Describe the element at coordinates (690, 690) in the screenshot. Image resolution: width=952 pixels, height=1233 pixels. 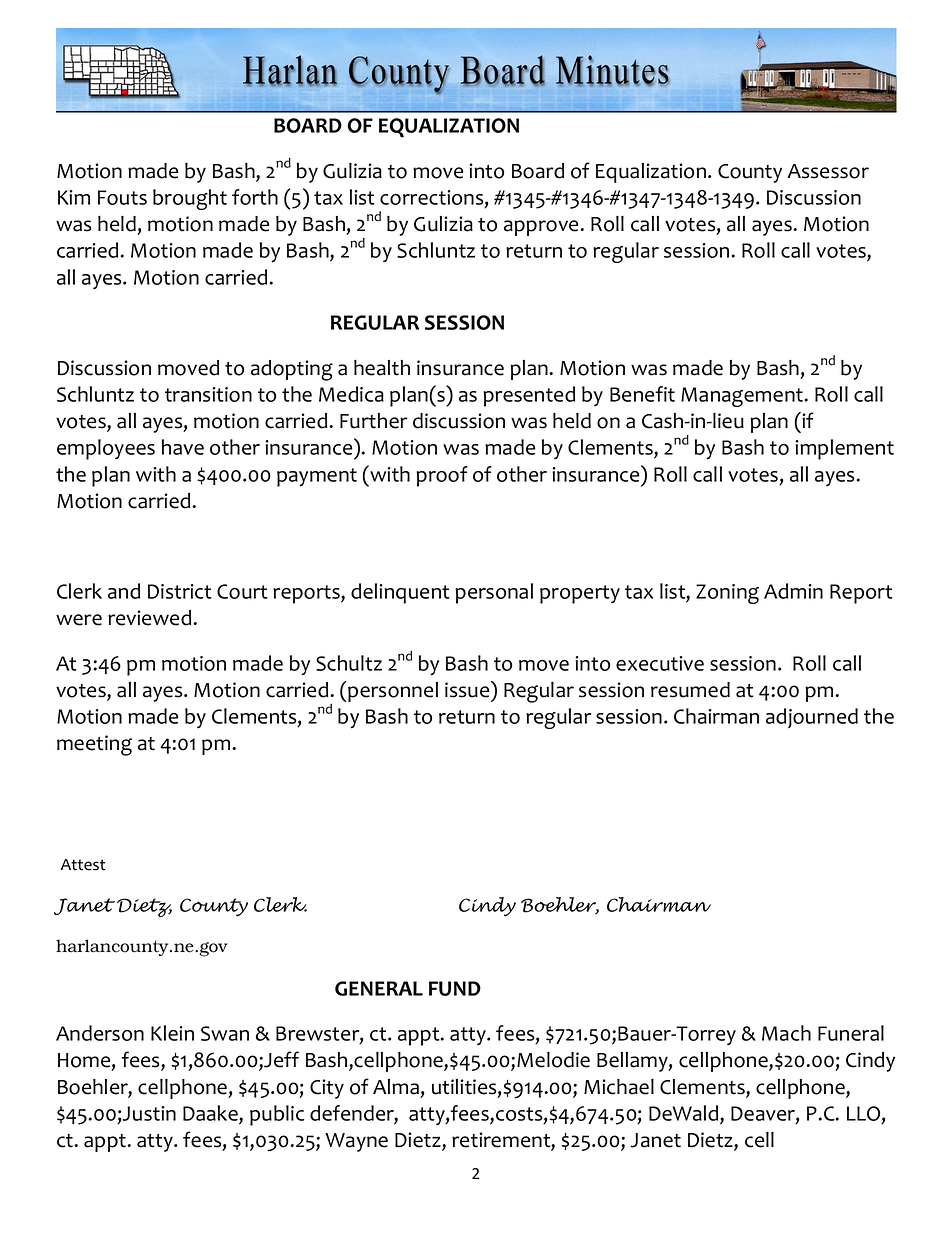
I see `resumed` at that location.
